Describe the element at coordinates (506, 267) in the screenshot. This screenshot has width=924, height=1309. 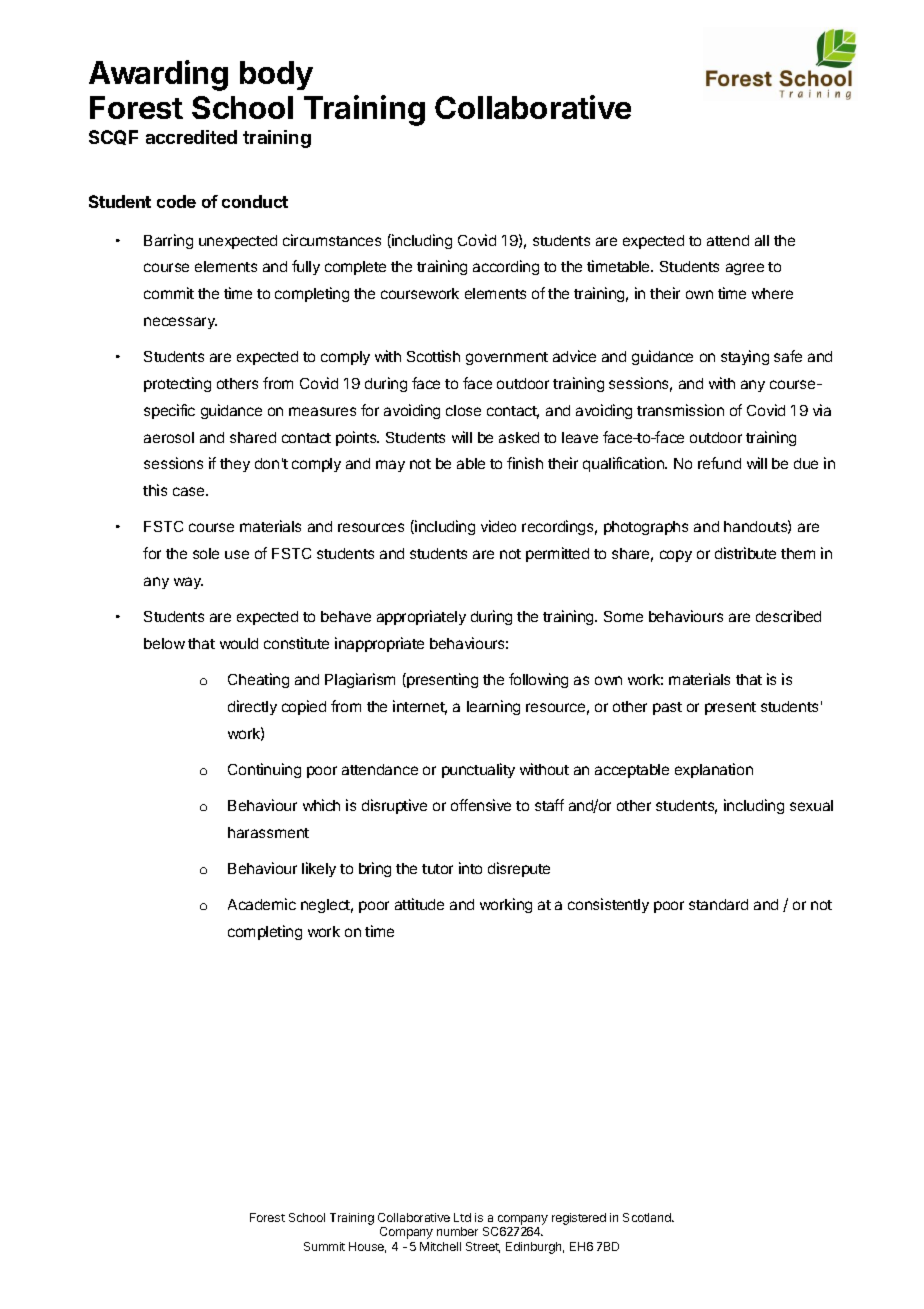
I see `according` at that location.
